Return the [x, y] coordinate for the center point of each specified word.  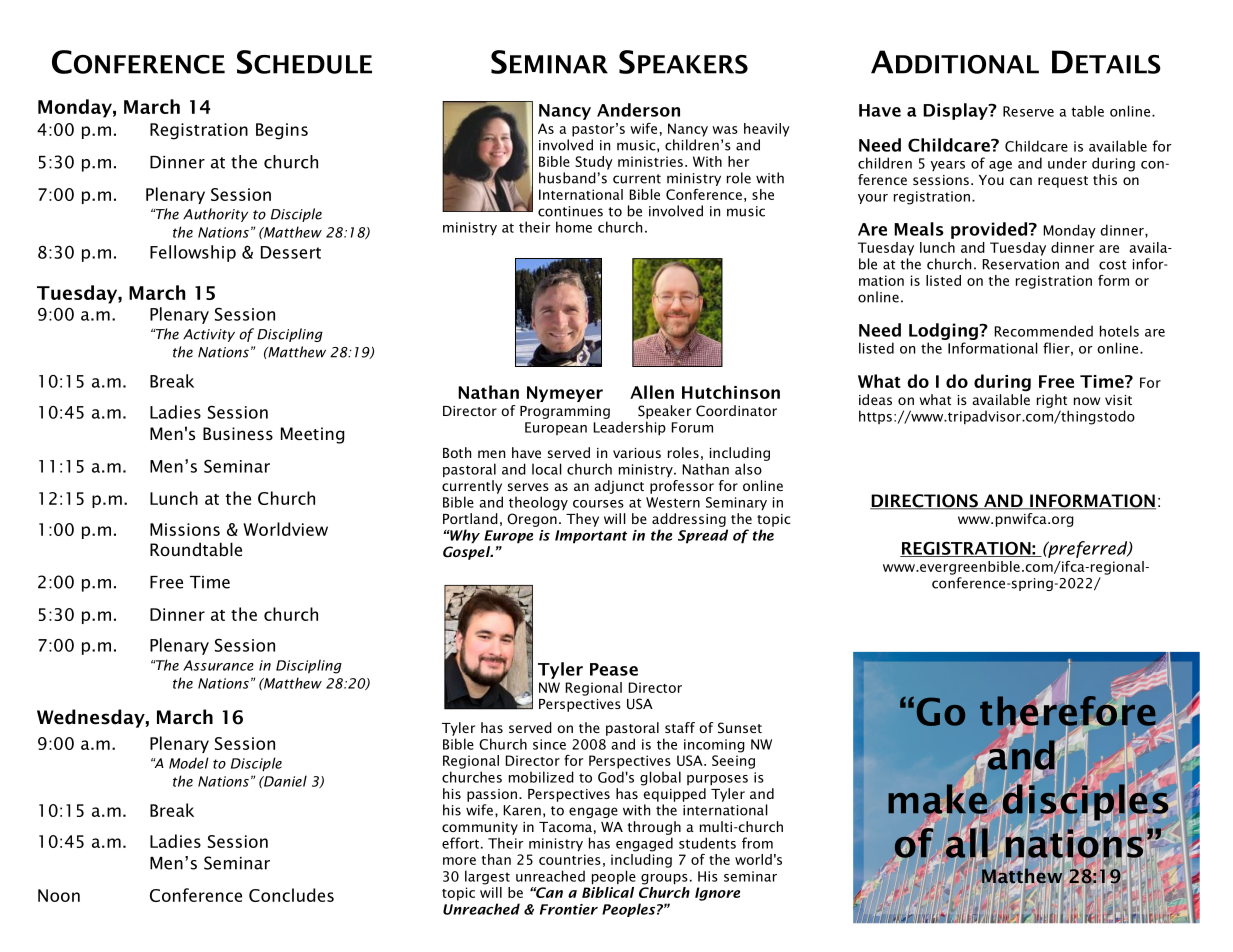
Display [956, 111]
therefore [1069, 710]
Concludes [291, 895]
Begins [282, 131]
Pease [614, 669]
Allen [652, 392]
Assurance [218, 665]
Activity [209, 335]
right [1052, 401]
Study [594, 163]
